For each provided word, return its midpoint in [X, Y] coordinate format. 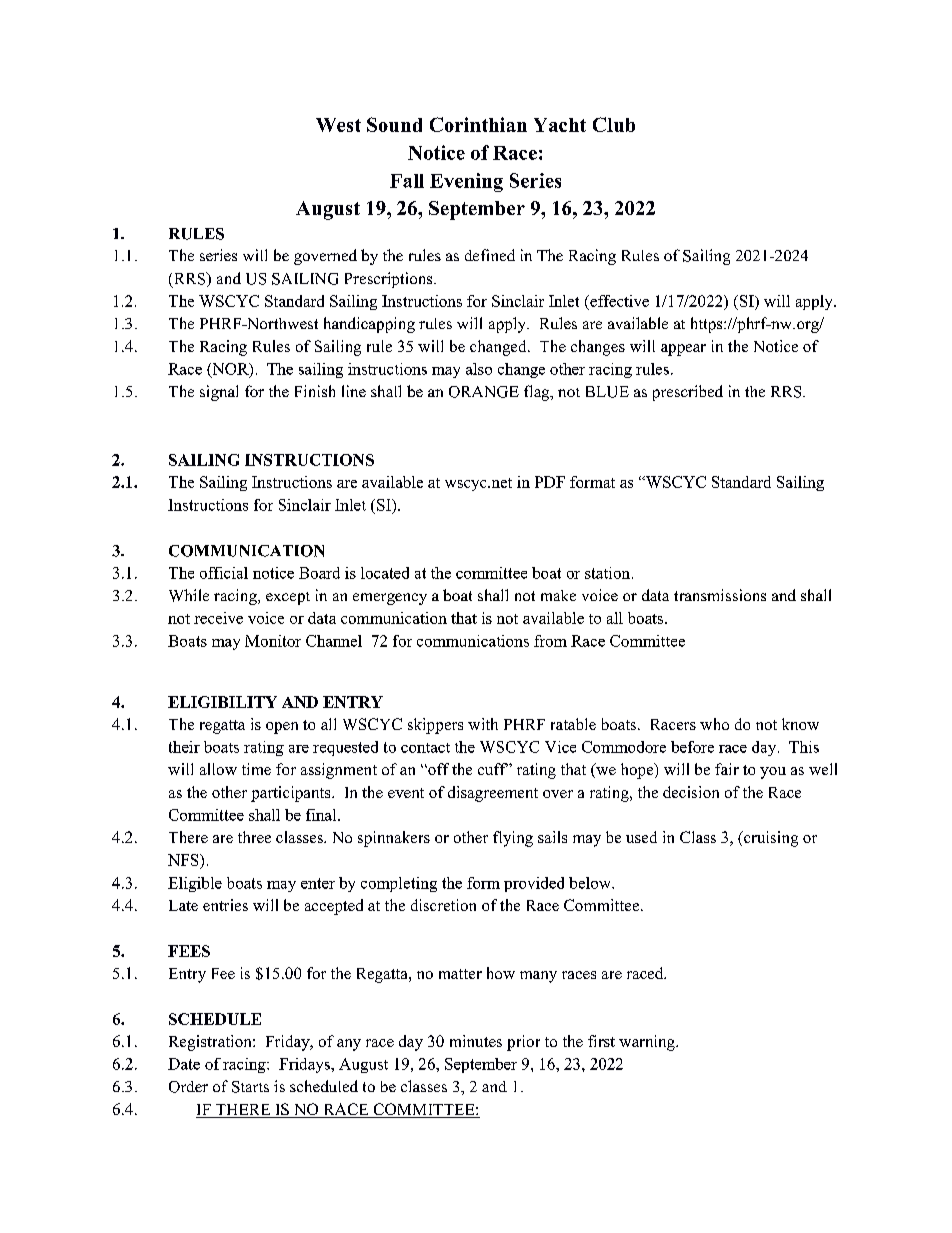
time [256, 769]
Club [614, 124]
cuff [493, 769]
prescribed [688, 393]
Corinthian [478, 124]
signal [219, 393]
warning [648, 1043]
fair [727, 769]
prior [523, 1043]
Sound [394, 124]
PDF [550, 482]
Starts [250, 1087]
